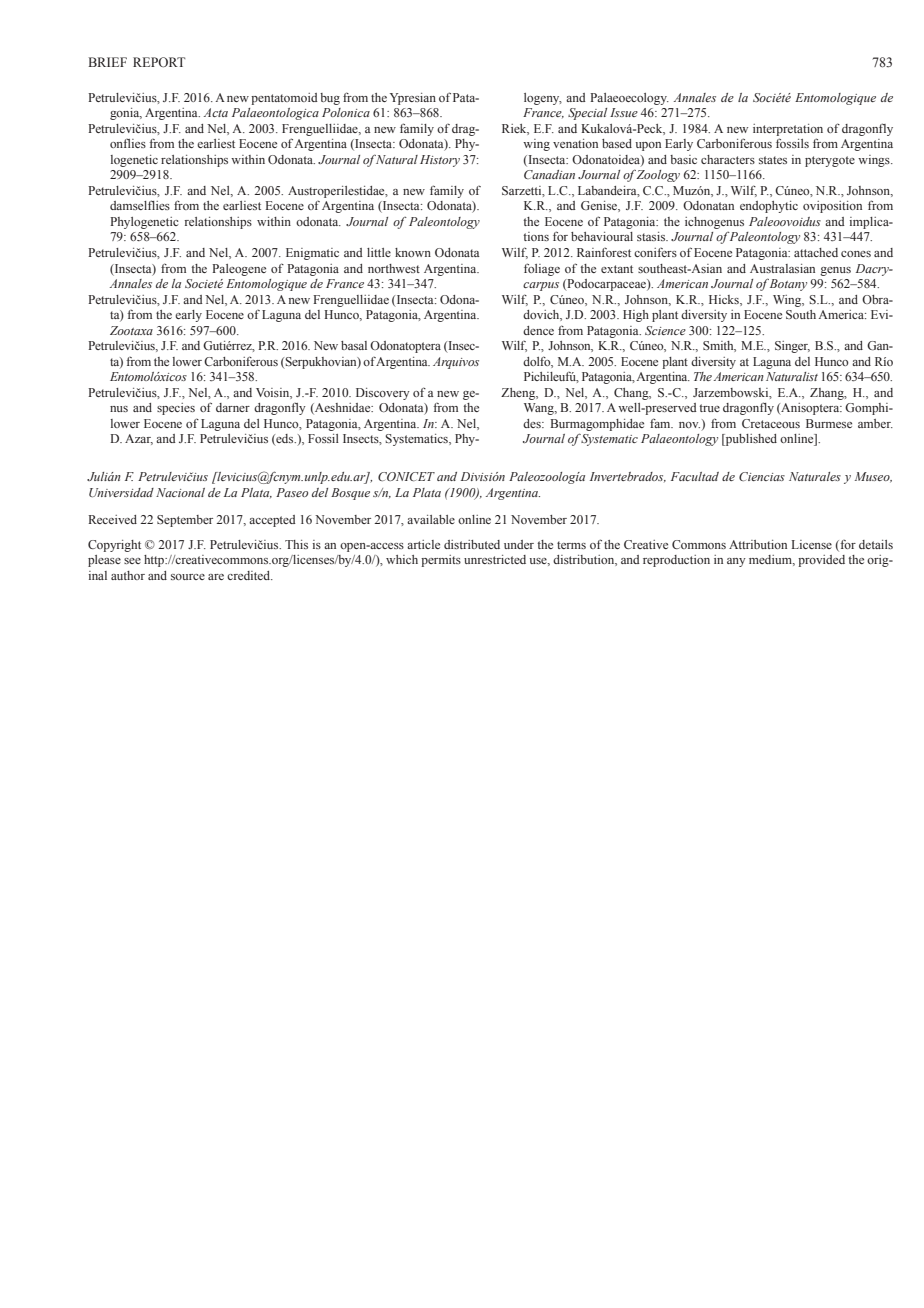 The width and height of the screenshot is (924, 1308). I want to click on REPORT, so click(159, 62).
